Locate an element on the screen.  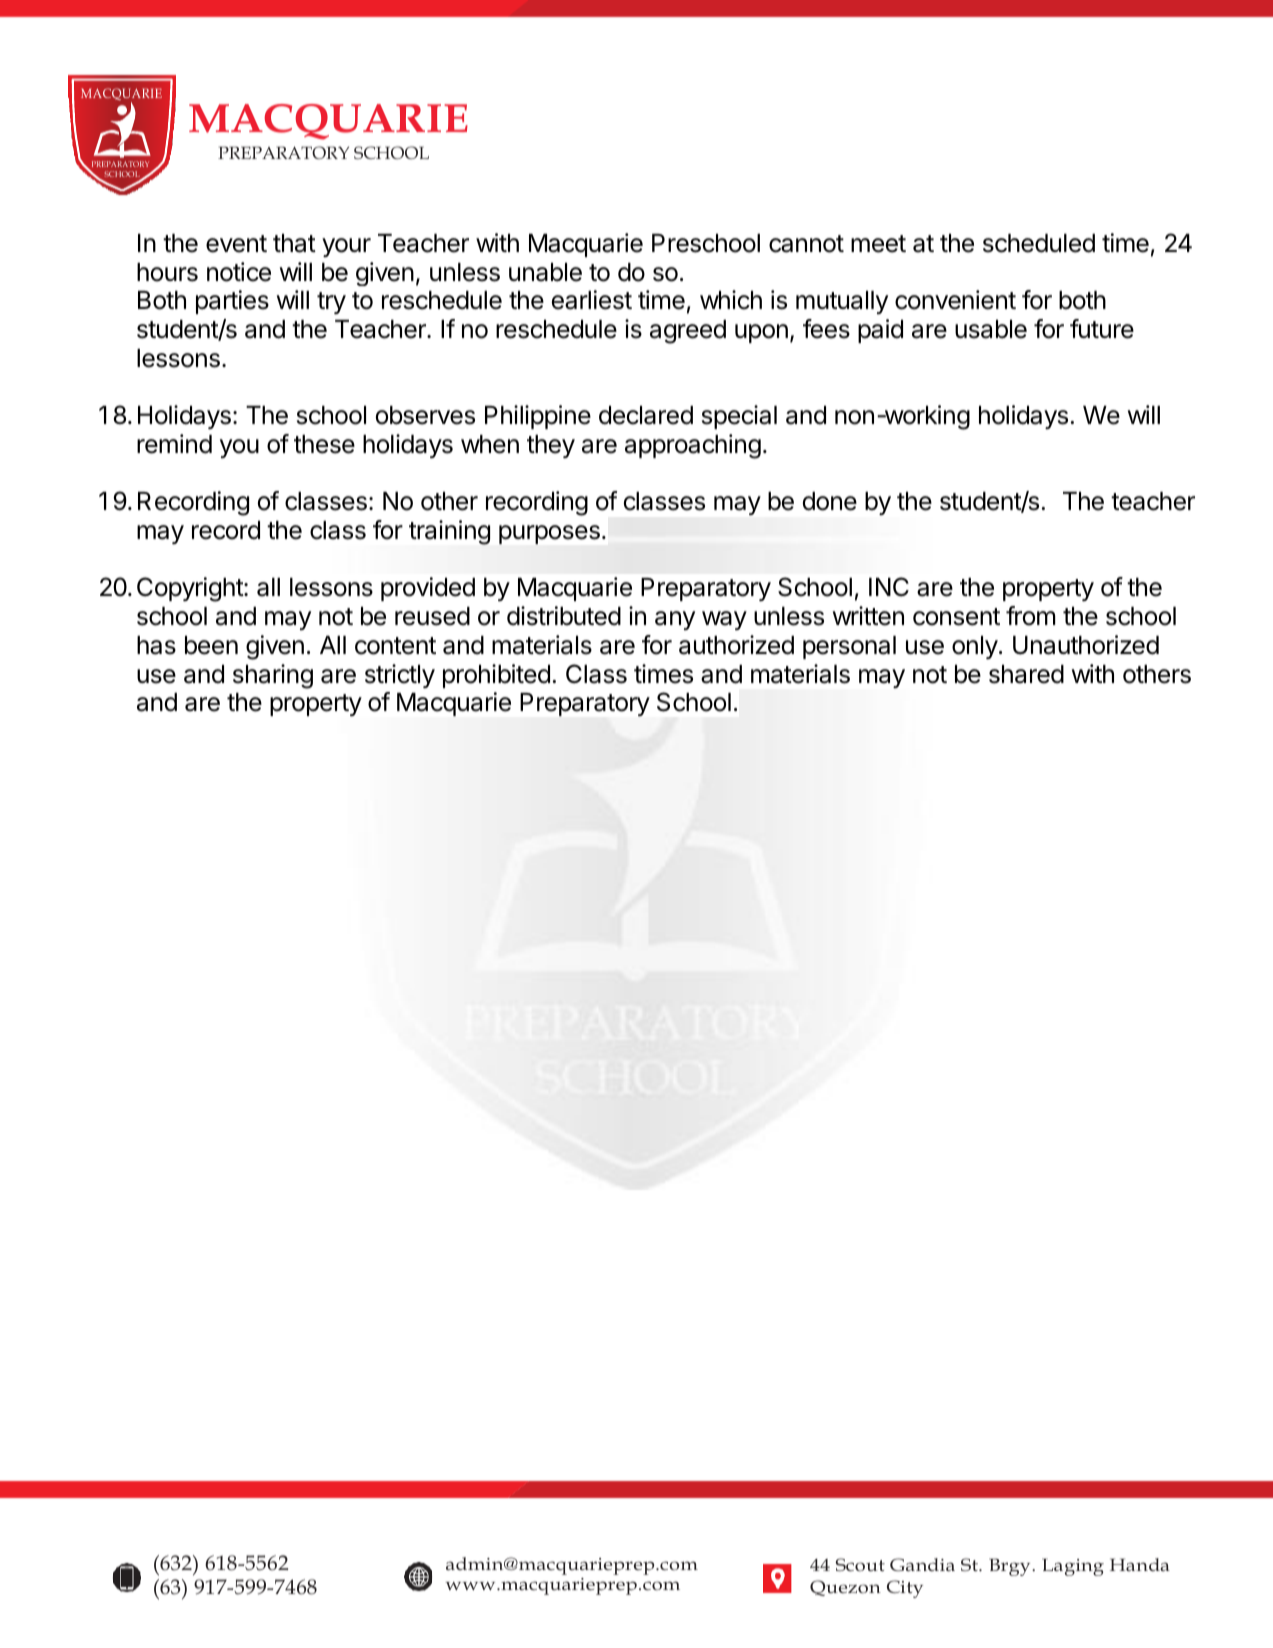
notice is located at coordinates (239, 272).
